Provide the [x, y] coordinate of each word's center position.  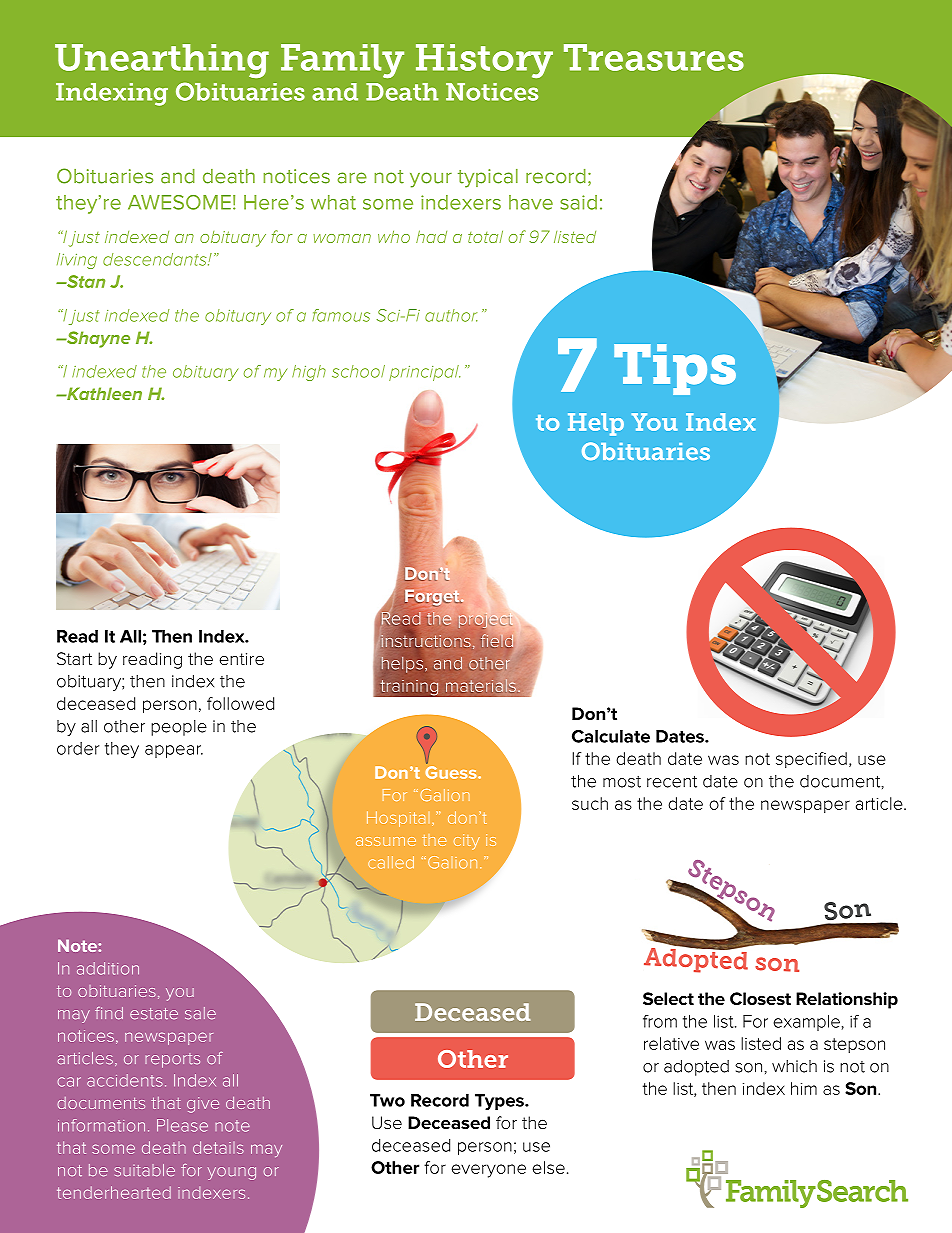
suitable [144, 1170]
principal [424, 373]
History [484, 61]
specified [811, 760]
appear [174, 751]
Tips [675, 369]
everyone [488, 1171]
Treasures [654, 57]
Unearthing [162, 61]
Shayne [97, 339]
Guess [452, 772]
